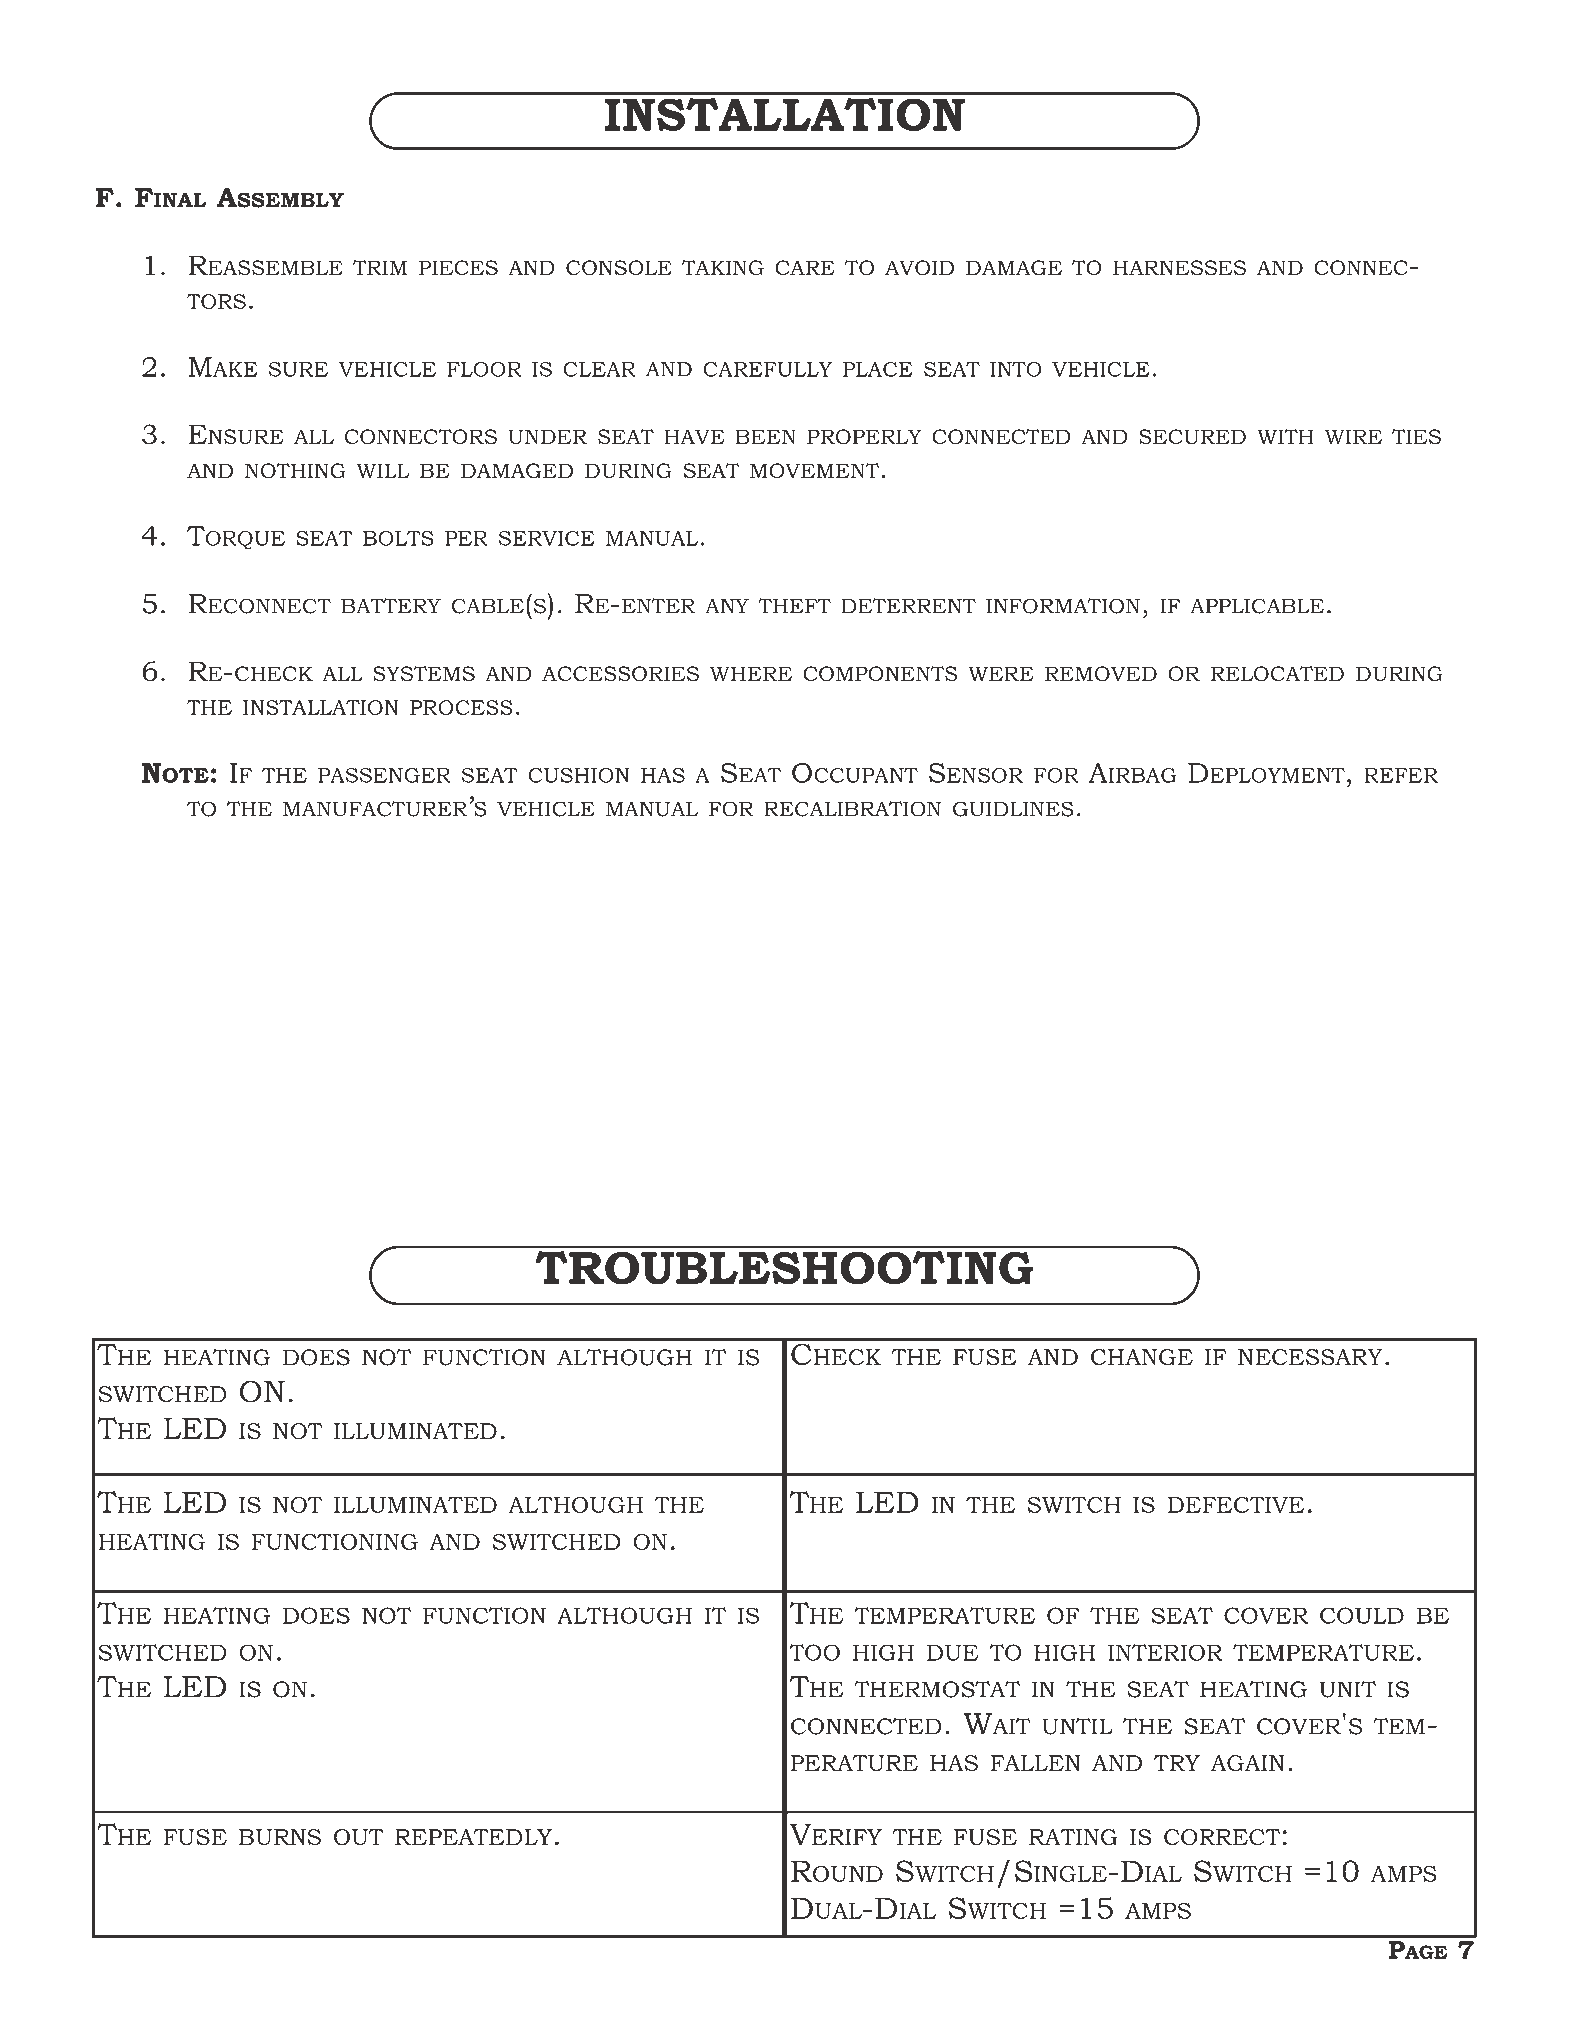 This screenshot has width=1569, height=2030. What do you see at coordinates (1177, 1763) in the screenshot?
I see `TRY` at bounding box center [1177, 1763].
